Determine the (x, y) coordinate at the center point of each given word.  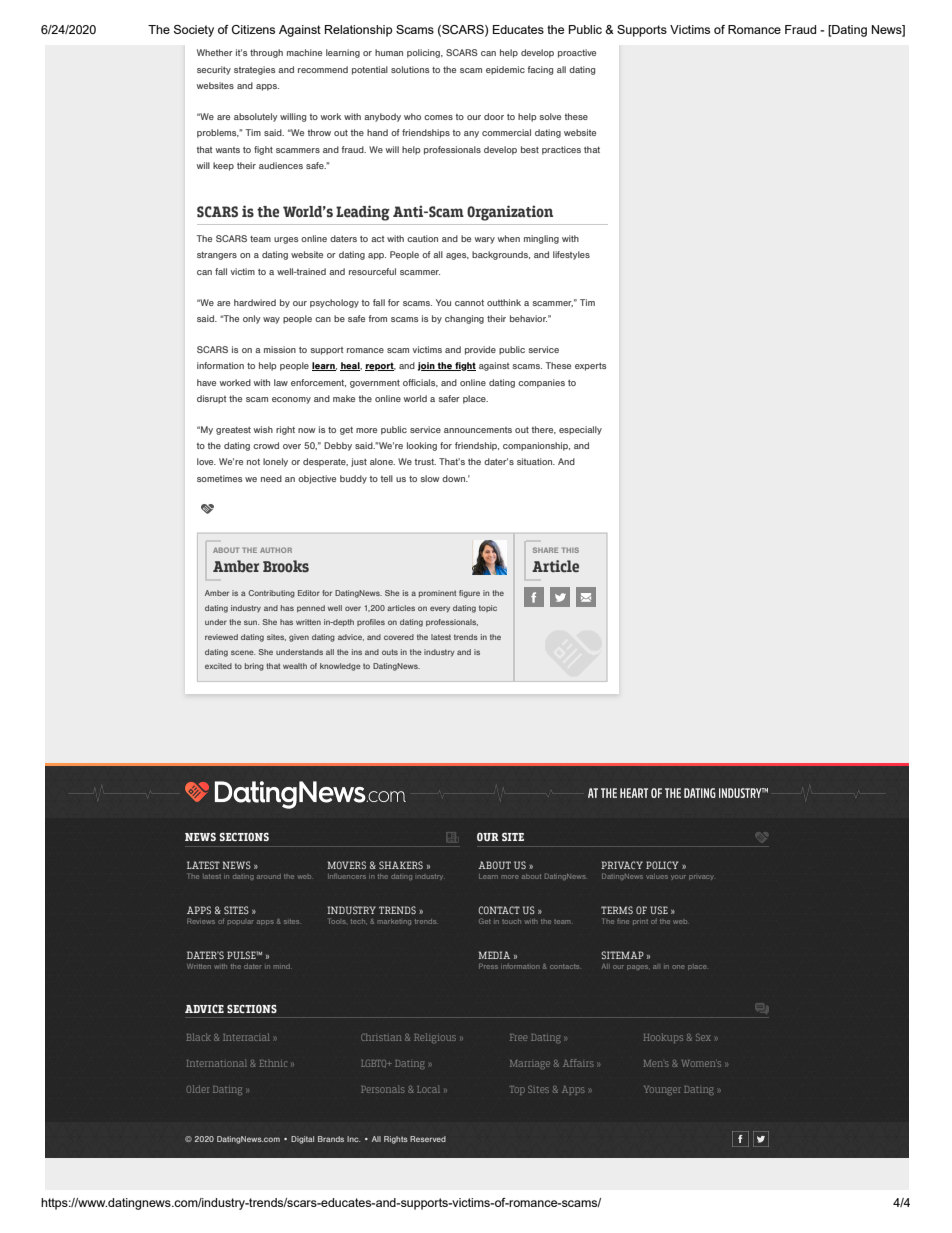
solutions (410, 69)
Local (428, 1089)
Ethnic (273, 1063)
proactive (577, 53)
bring (254, 667)
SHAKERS (401, 865)
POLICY (662, 865)
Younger (662, 1090)
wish (263, 429)
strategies (254, 70)
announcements (478, 430)
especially (580, 430)
